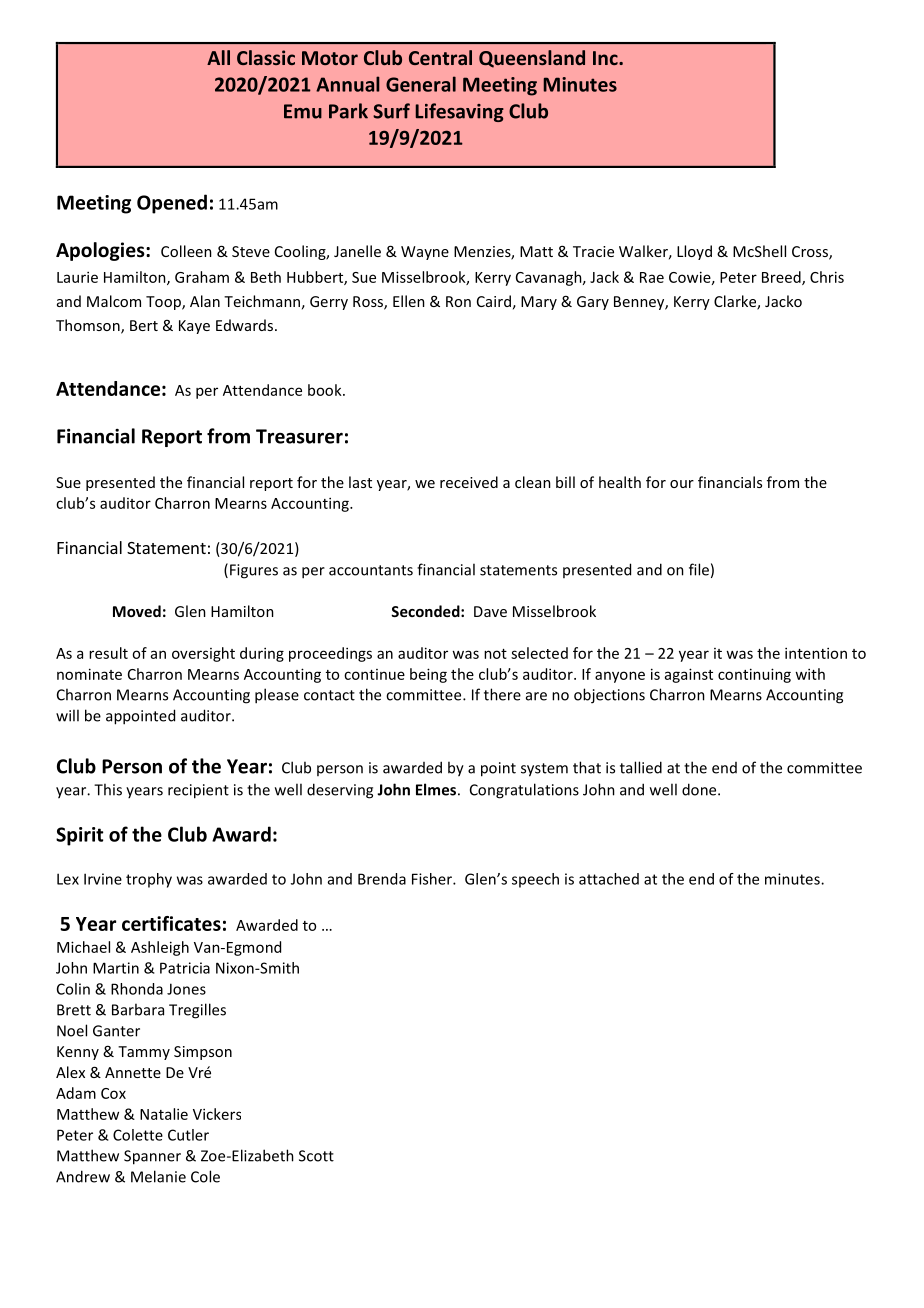 The image size is (924, 1308). I want to click on Inc, so click(606, 58).
